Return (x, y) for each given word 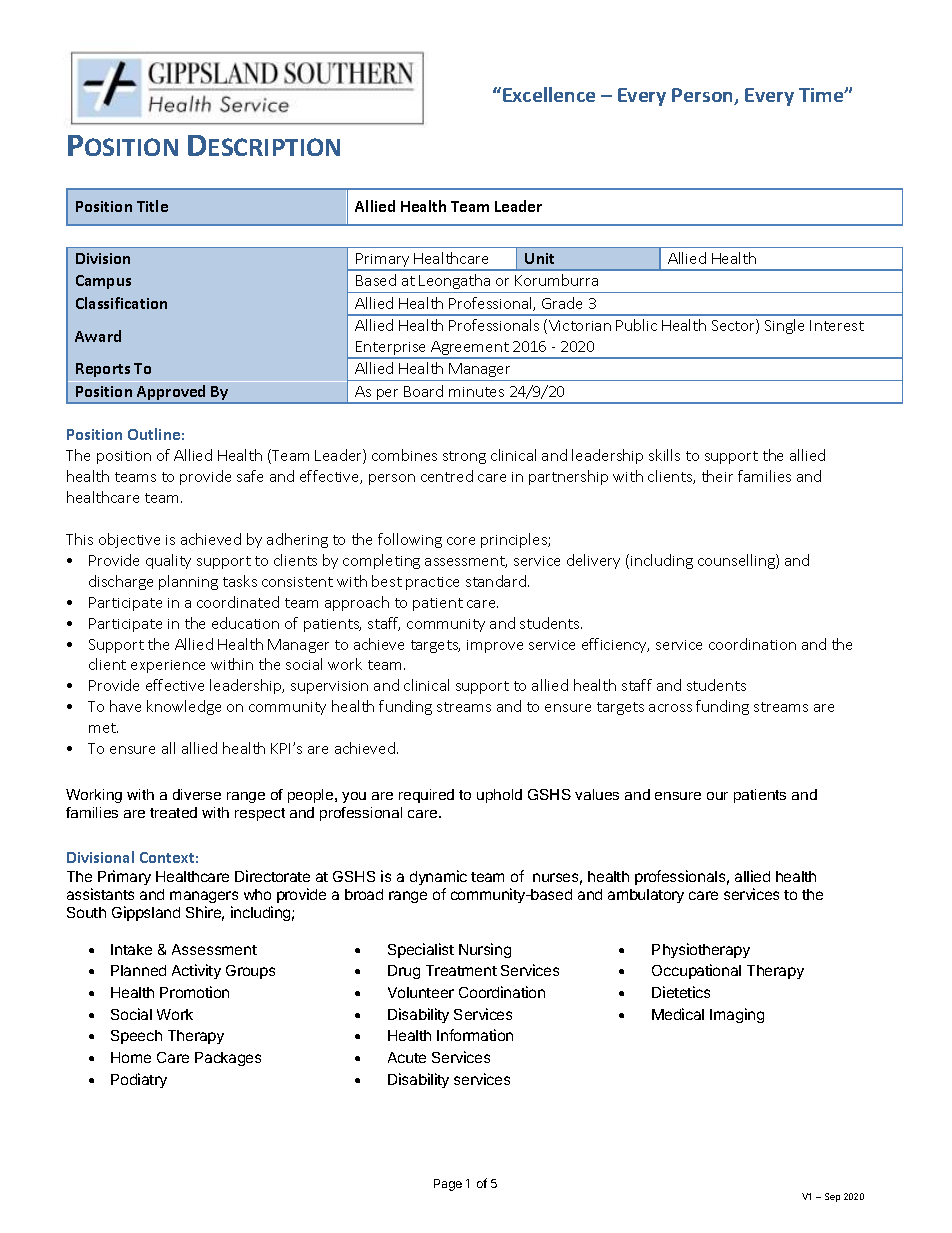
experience (168, 666)
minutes (476, 392)
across (670, 708)
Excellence (549, 94)
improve (495, 646)
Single (784, 326)
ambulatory (646, 896)
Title (152, 206)
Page (448, 1185)
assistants (100, 894)
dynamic (438, 877)
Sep (832, 1197)
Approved (172, 394)
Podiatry (139, 1080)
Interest (837, 325)
